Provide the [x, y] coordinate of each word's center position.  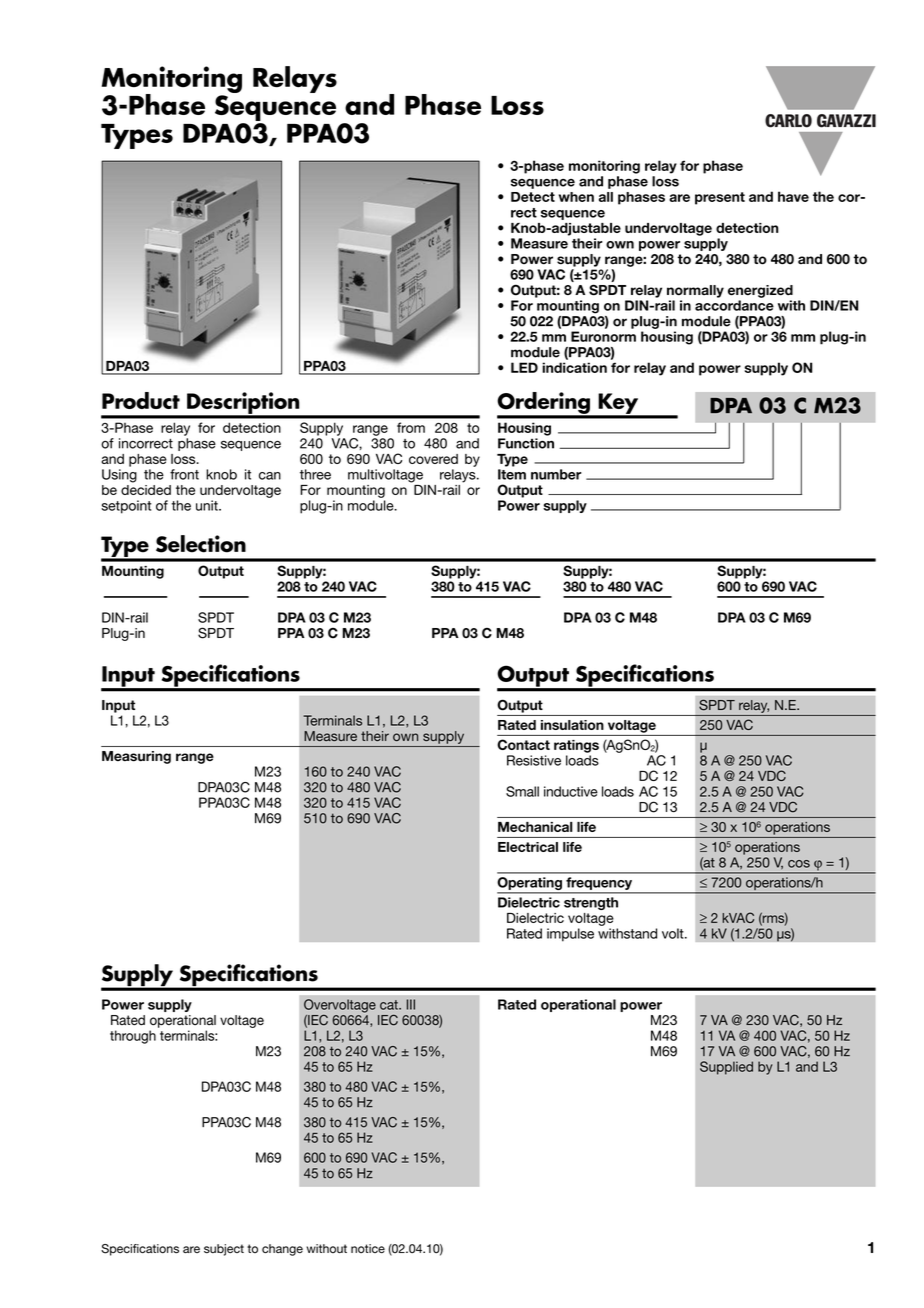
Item [512, 474]
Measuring [136, 757]
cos [799, 864]
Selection [201, 544]
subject [224, 1250]
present [720, 198]
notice [368, 1249]
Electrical [528, 847]
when [576, 197]
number [556, 474]
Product [141, 400]
